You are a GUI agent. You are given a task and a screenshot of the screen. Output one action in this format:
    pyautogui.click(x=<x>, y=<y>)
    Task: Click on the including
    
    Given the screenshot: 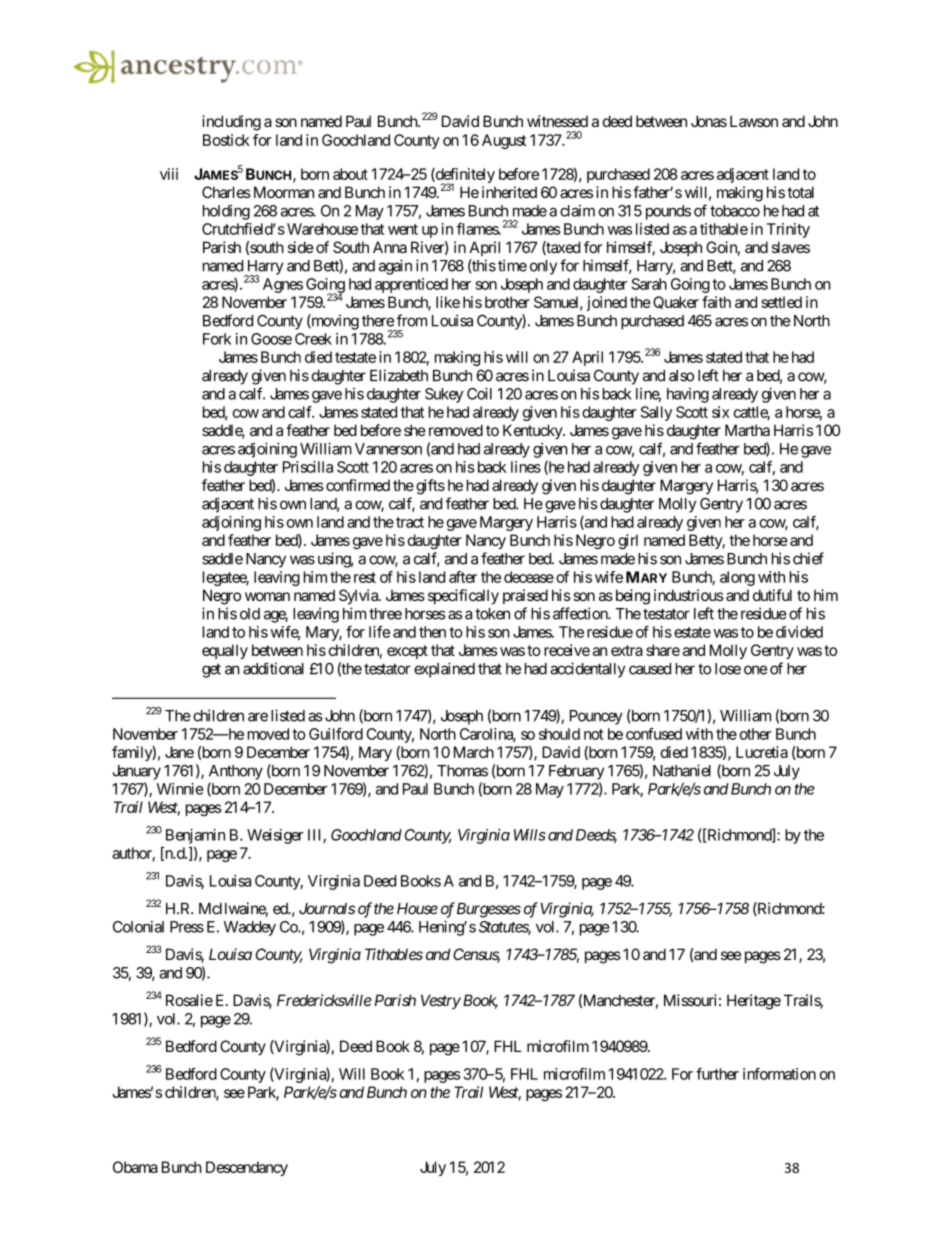 What is the action you would take?
    pyautogui.click(x=231, y=123)
